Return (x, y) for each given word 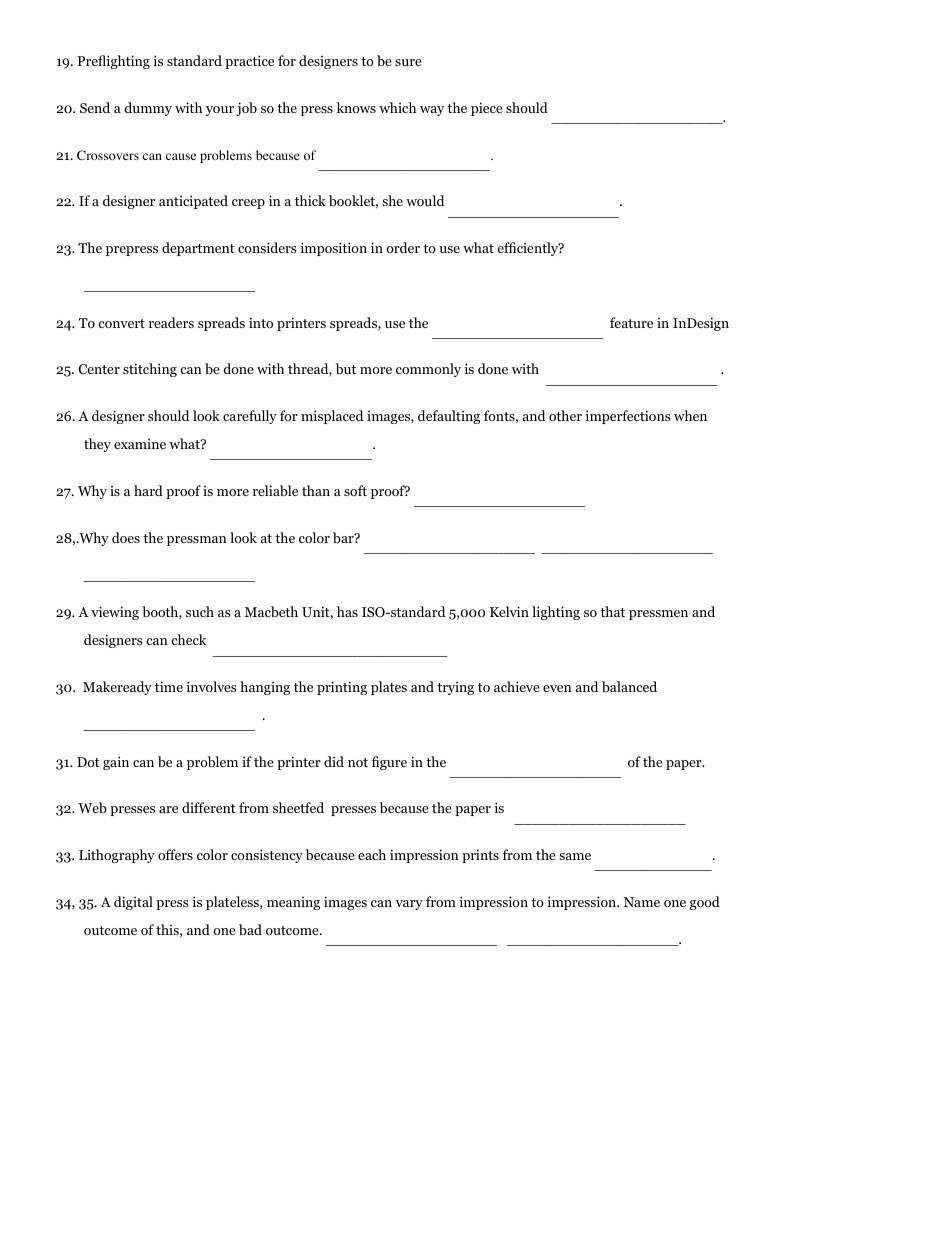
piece (487, 109)
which (397, 107)
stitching (150, 370)
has (347, 611)
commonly (428, 370)
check (189, 639)
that (612, 611)
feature (631, 322)
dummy (148, 109)
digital (133, 903)
